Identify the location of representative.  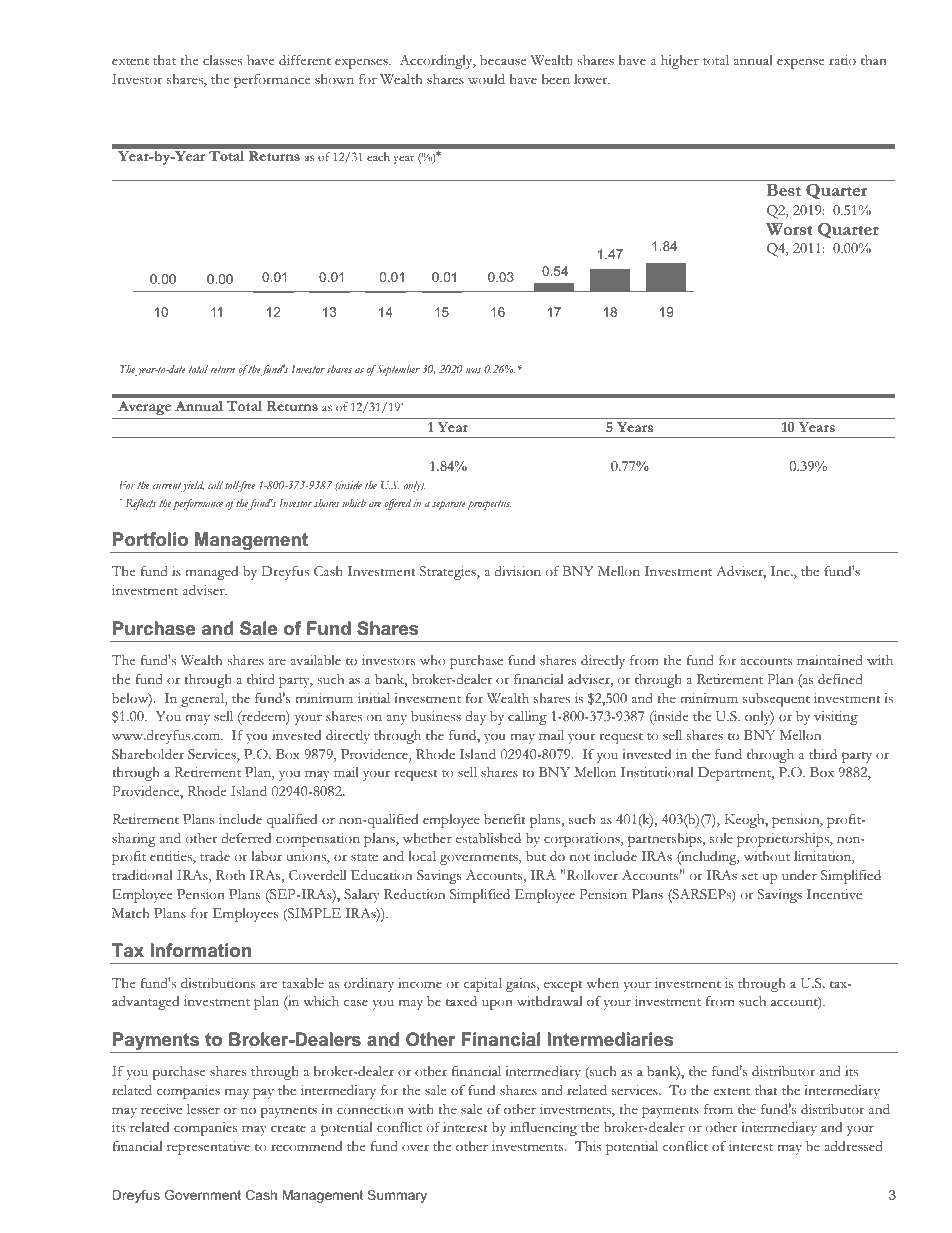
(208, 1148).
